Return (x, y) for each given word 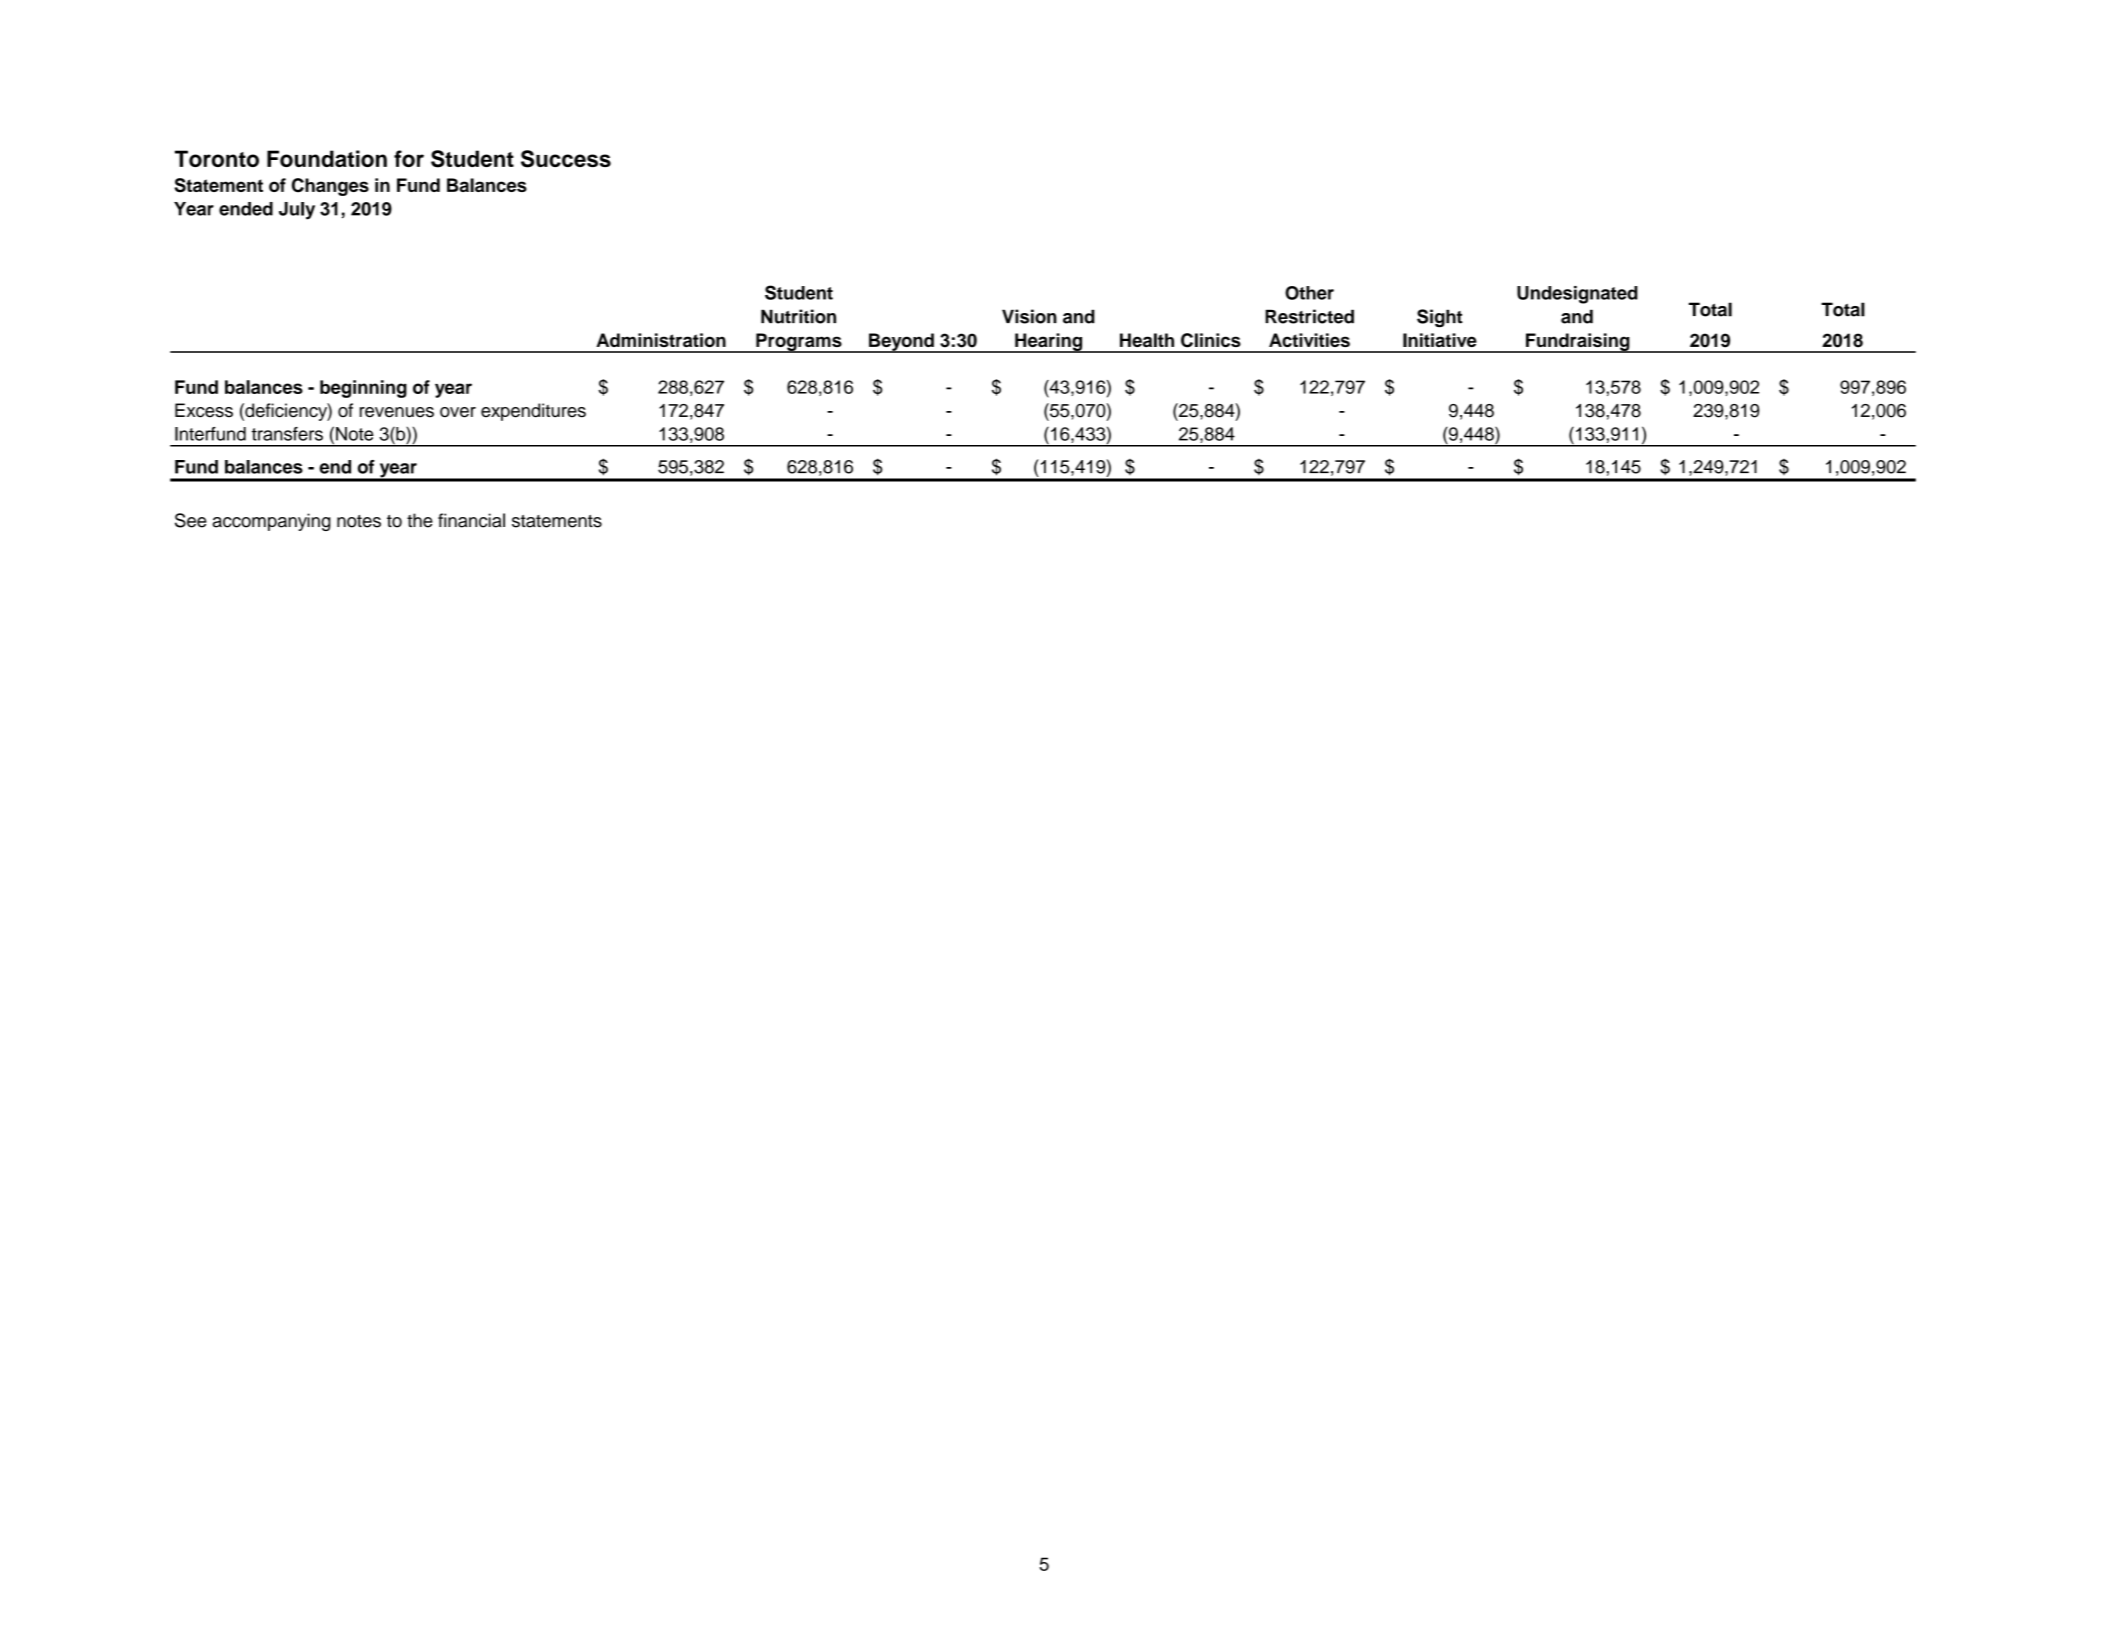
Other (1309, 293)
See (191, 520)
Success (566, 159)
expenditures (533, 412)
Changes (330, 187)
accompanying (271, 522)
